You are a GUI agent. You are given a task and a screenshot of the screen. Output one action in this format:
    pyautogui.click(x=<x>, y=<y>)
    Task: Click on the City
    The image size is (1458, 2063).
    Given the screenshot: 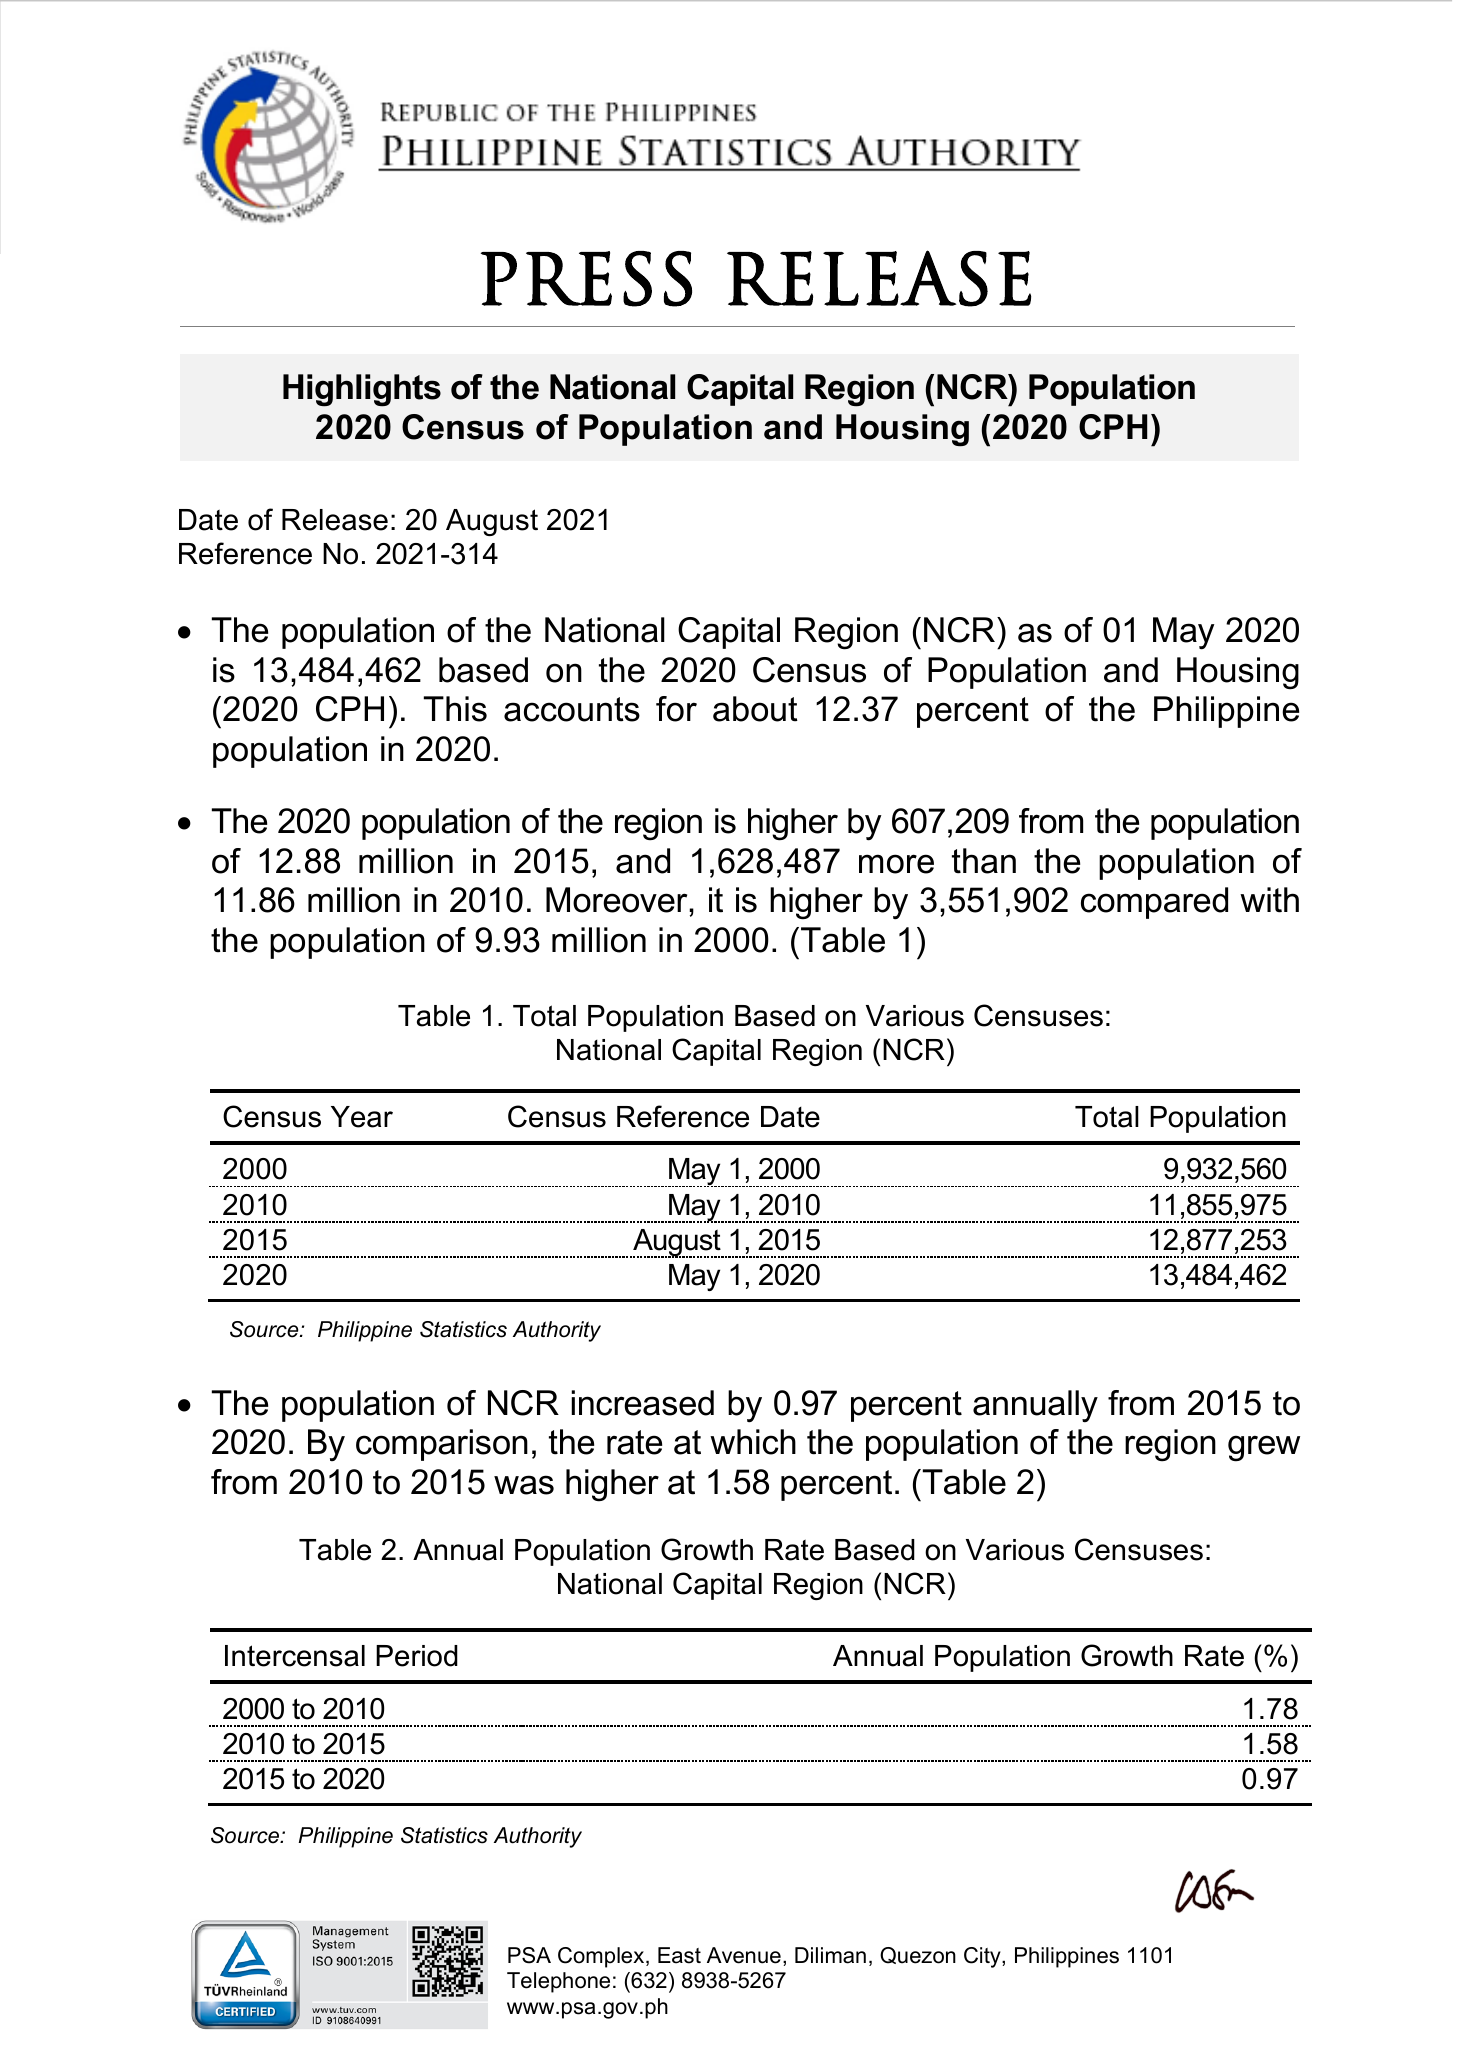 What is the action you would take?
    pyautogui.click(x=983, y=1957)
